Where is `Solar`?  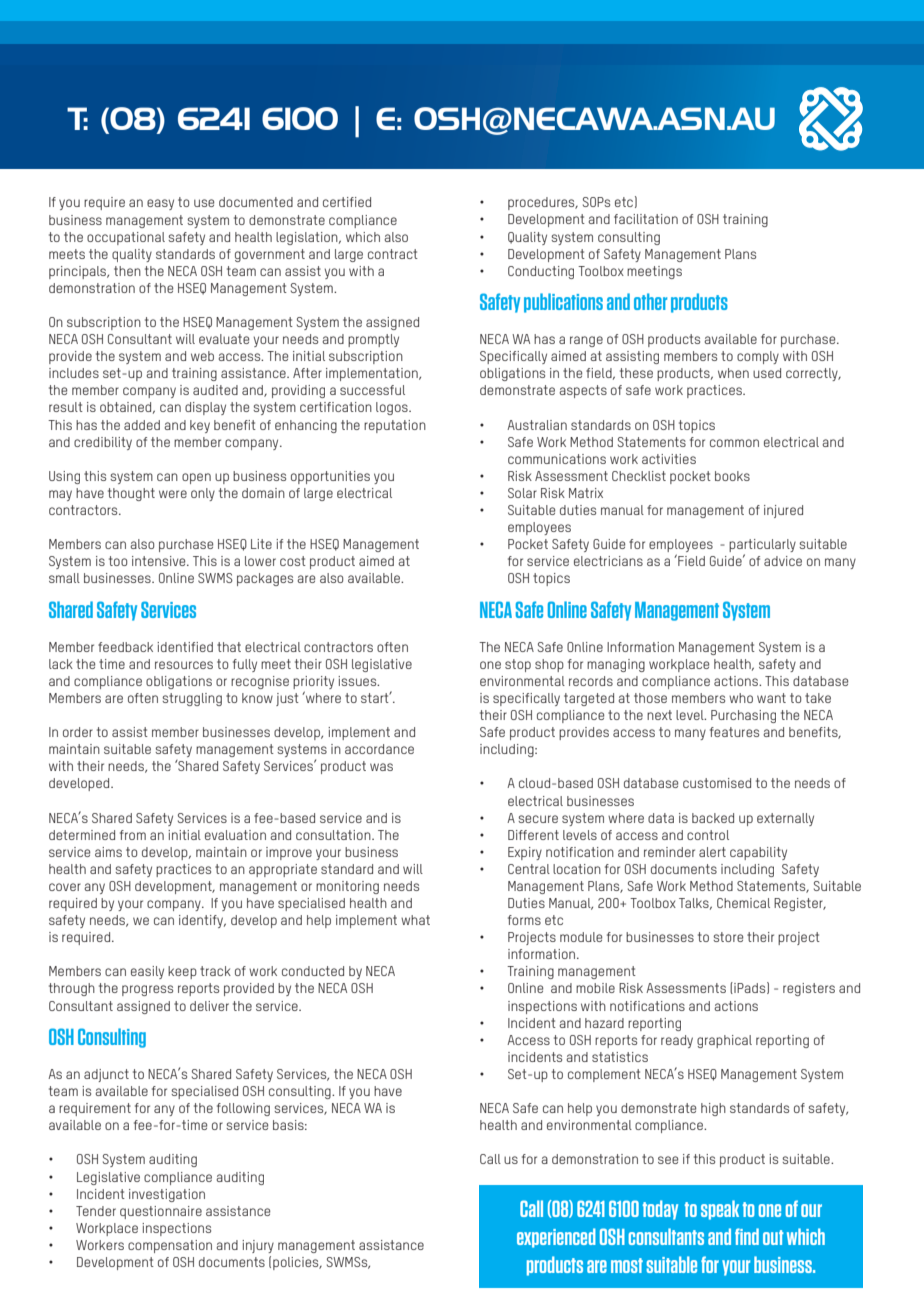 Solar is located at coordinates (522, 493).
